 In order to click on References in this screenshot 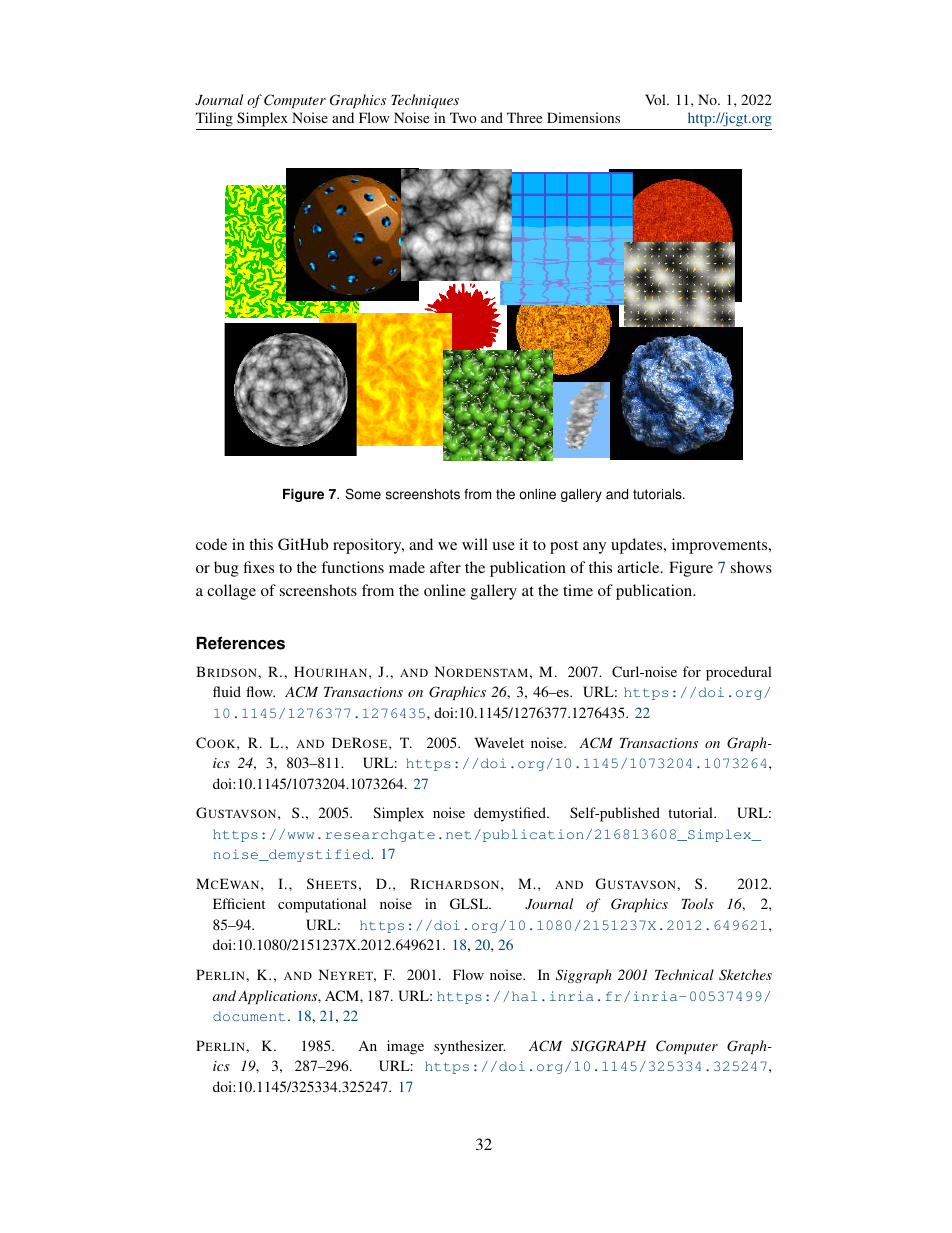, I will do `click(241, 643)`.
